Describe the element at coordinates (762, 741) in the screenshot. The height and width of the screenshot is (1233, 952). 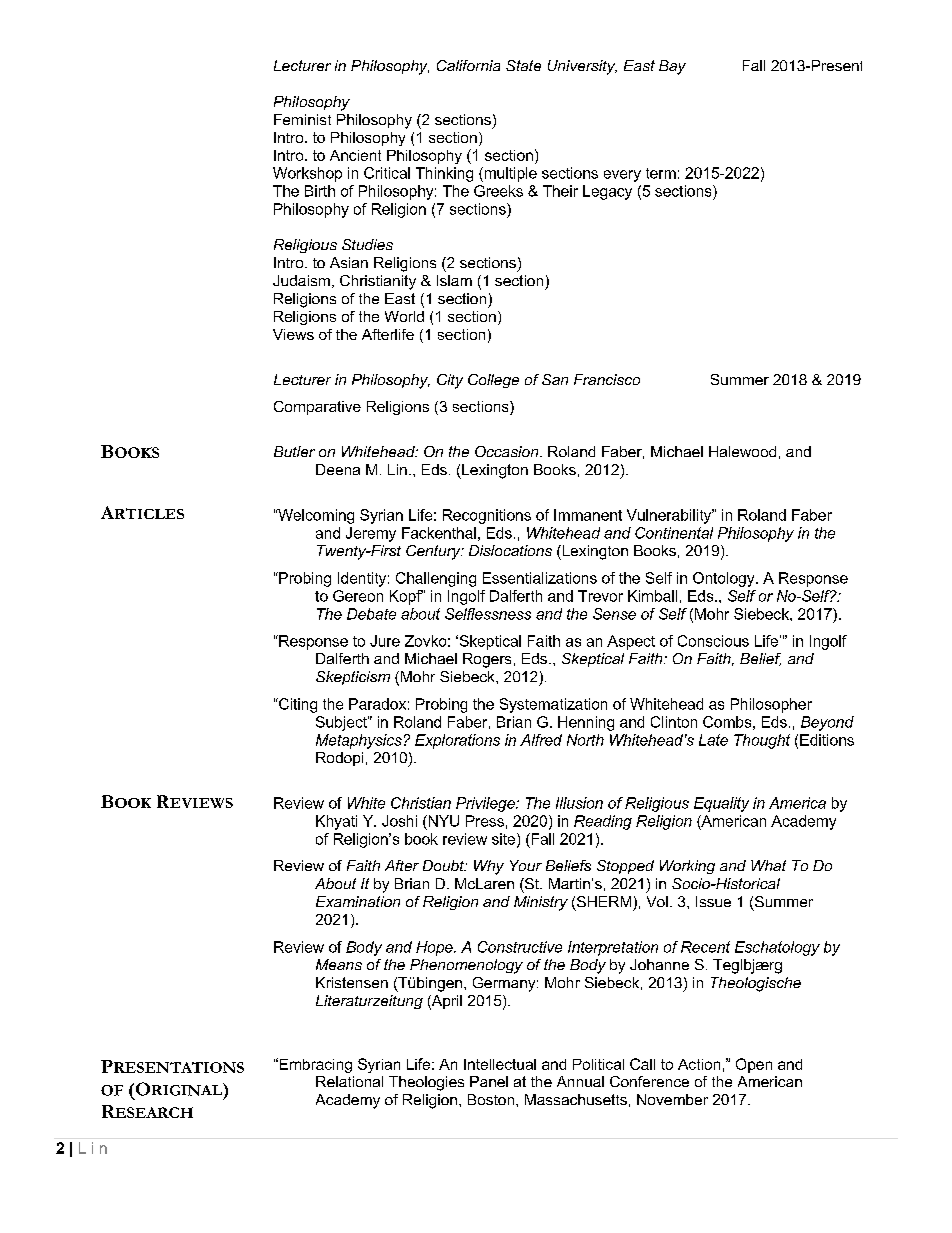
I see `Thought` at that location.
